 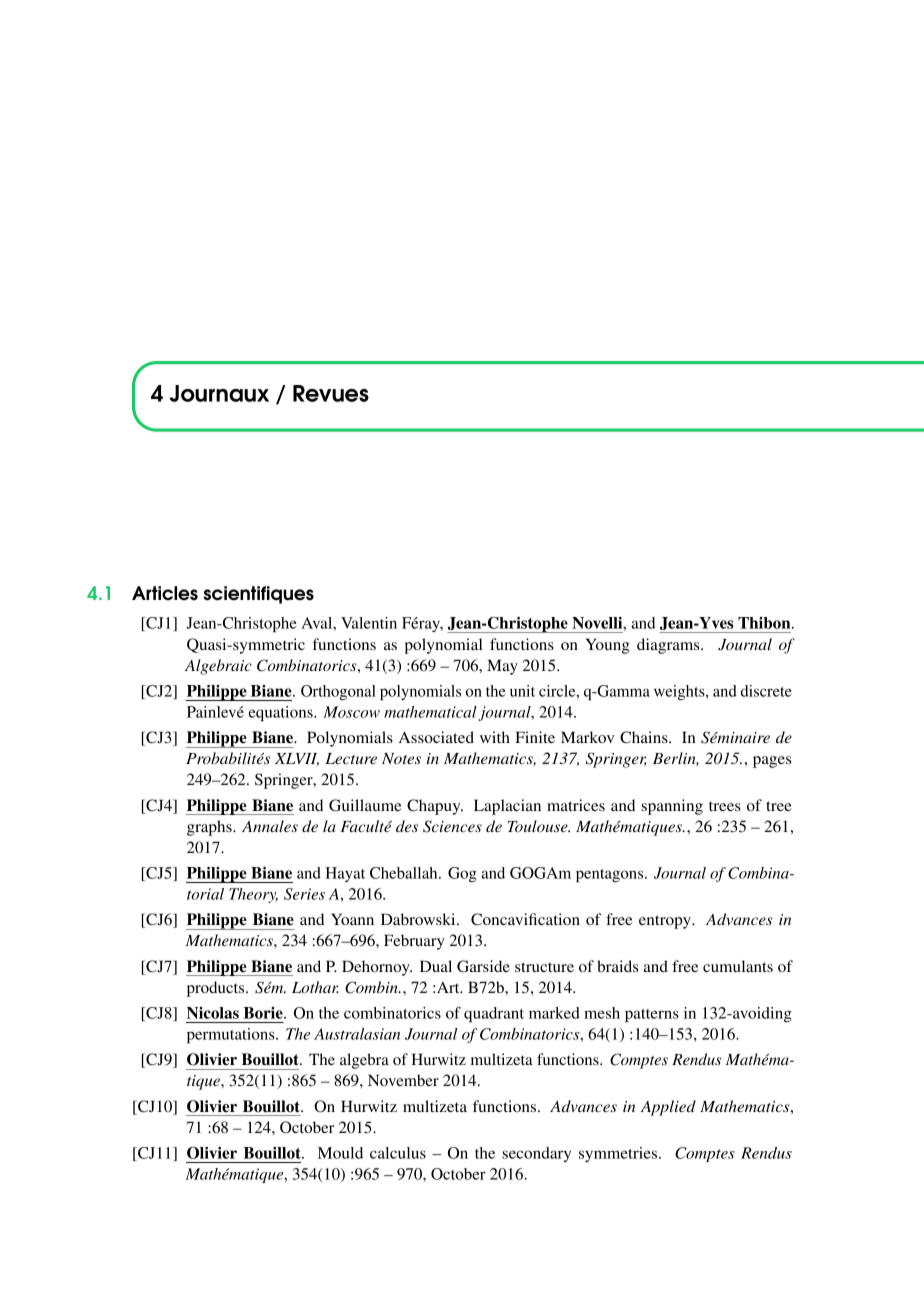 What do you see at coordinates (672, 807) in the page?
I see `spanning` at bounding box center [672, 807].
